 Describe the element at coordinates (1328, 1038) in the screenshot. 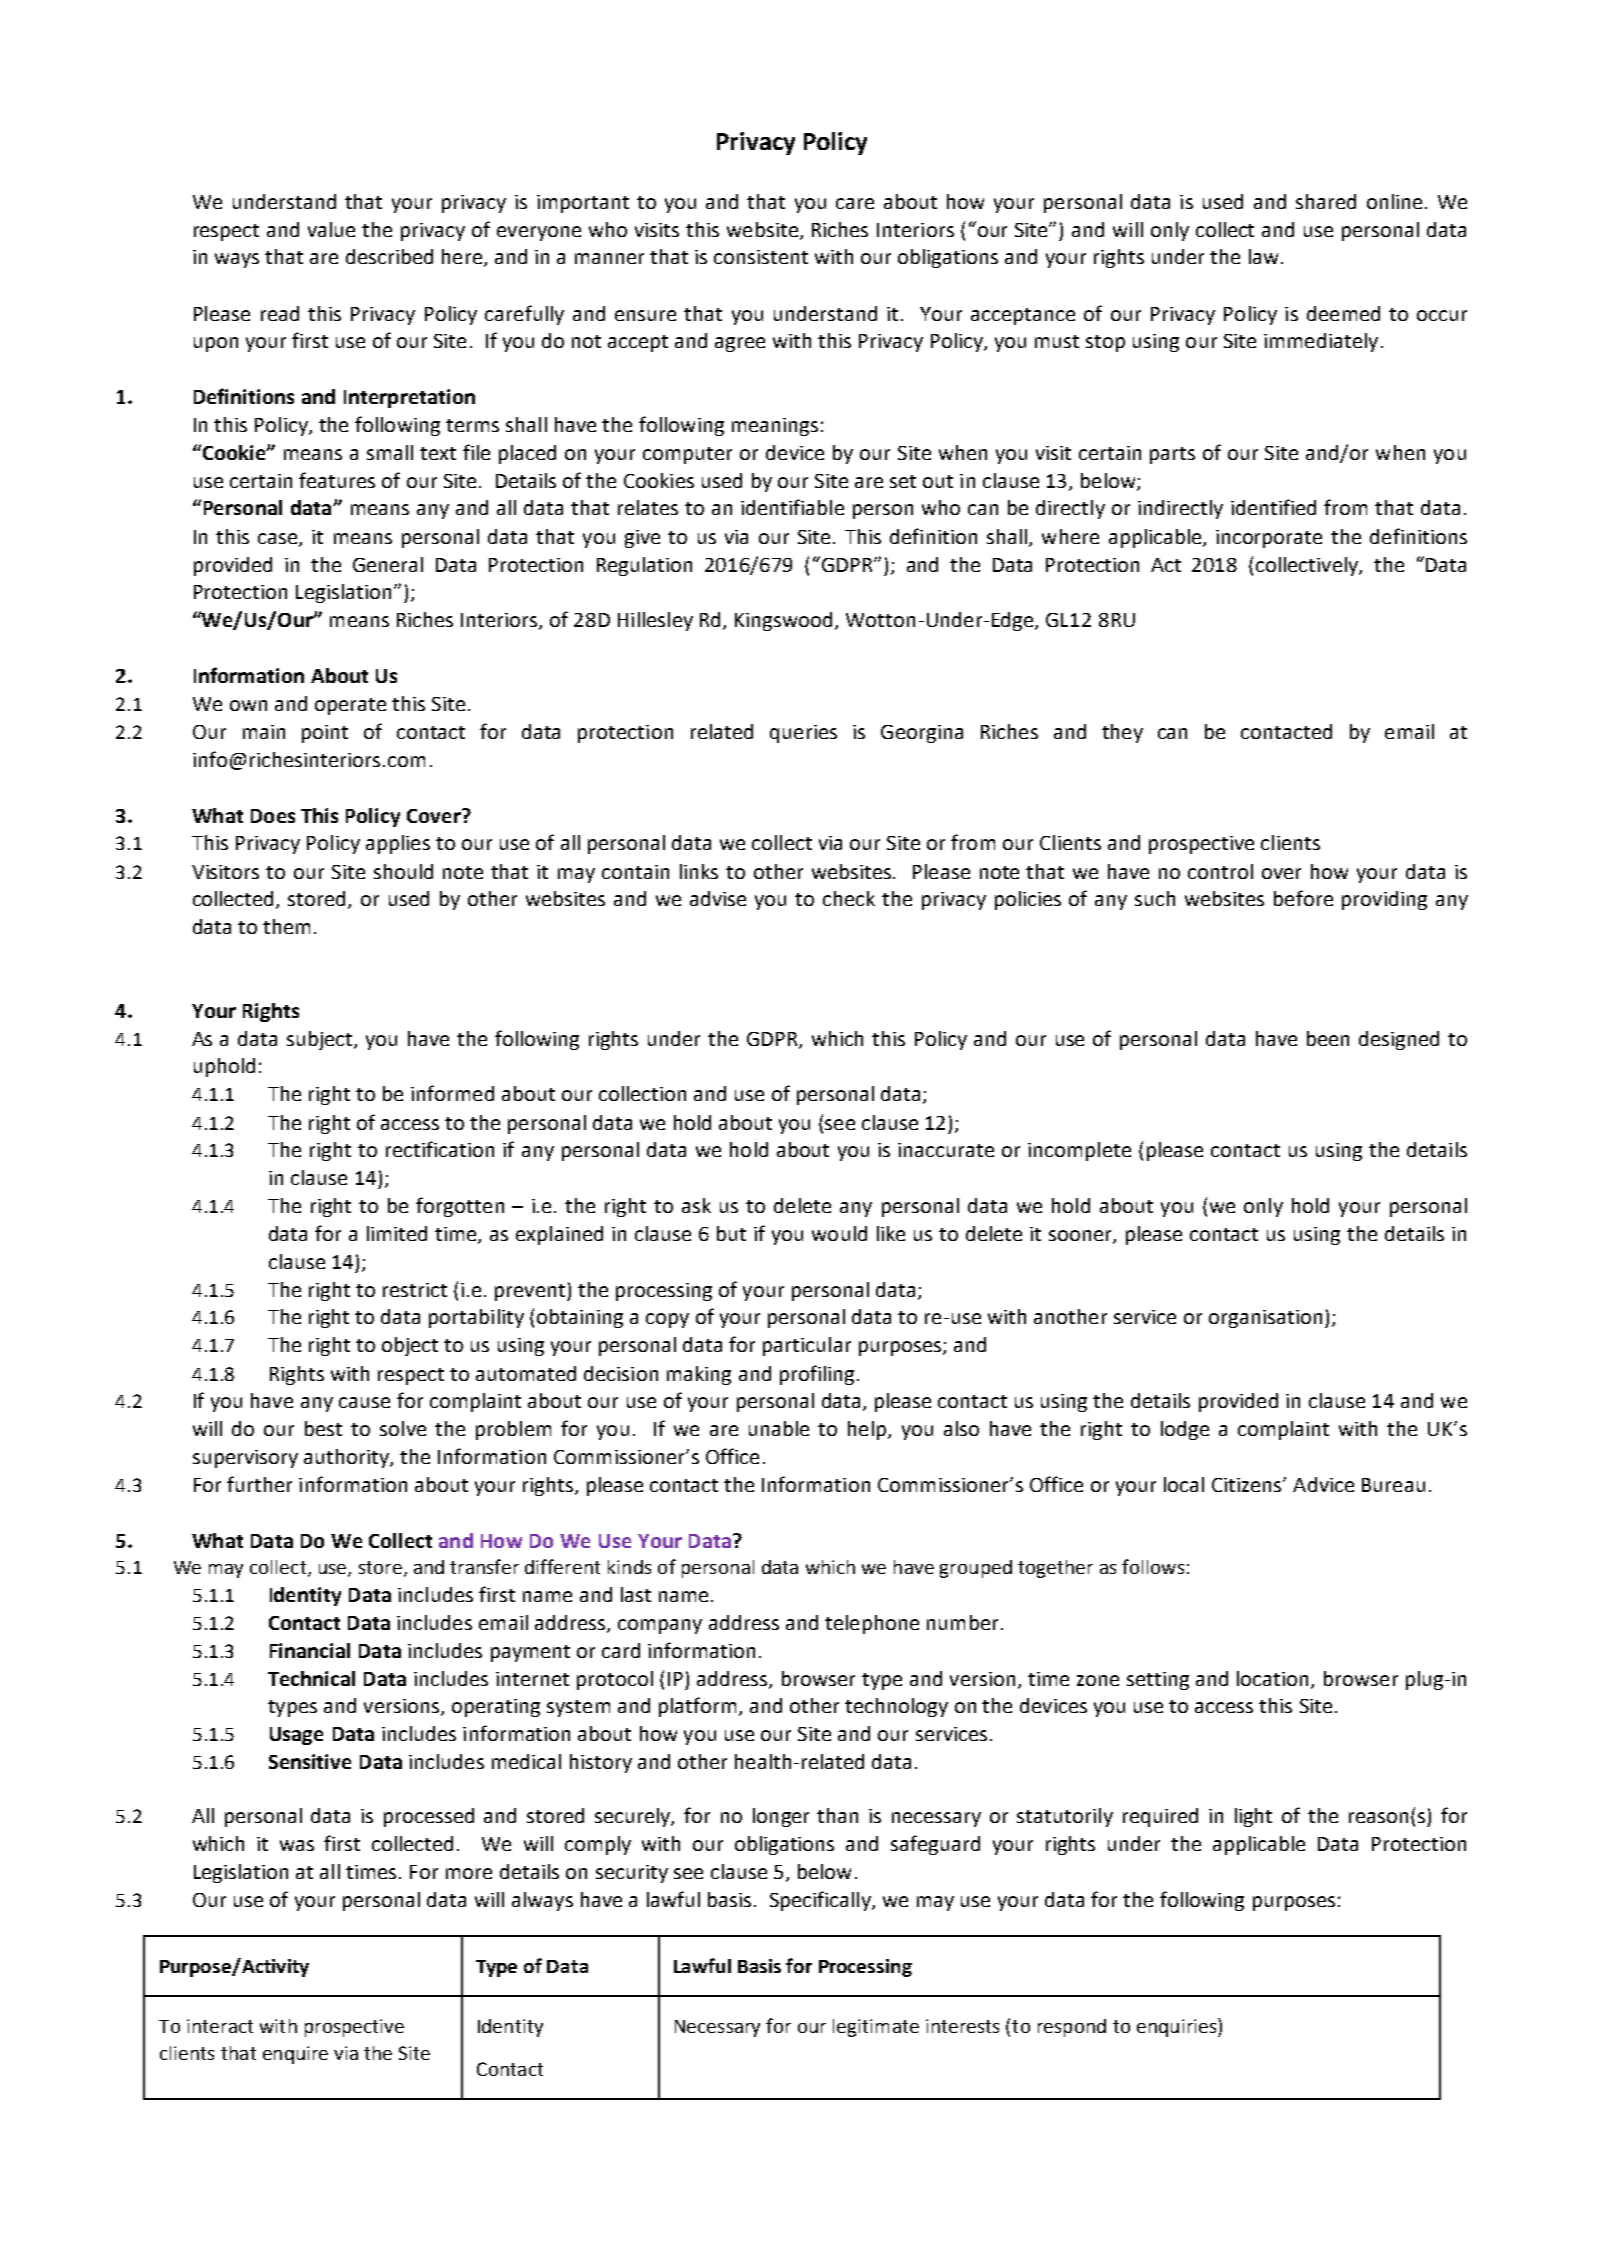

I see `been` at that location.
